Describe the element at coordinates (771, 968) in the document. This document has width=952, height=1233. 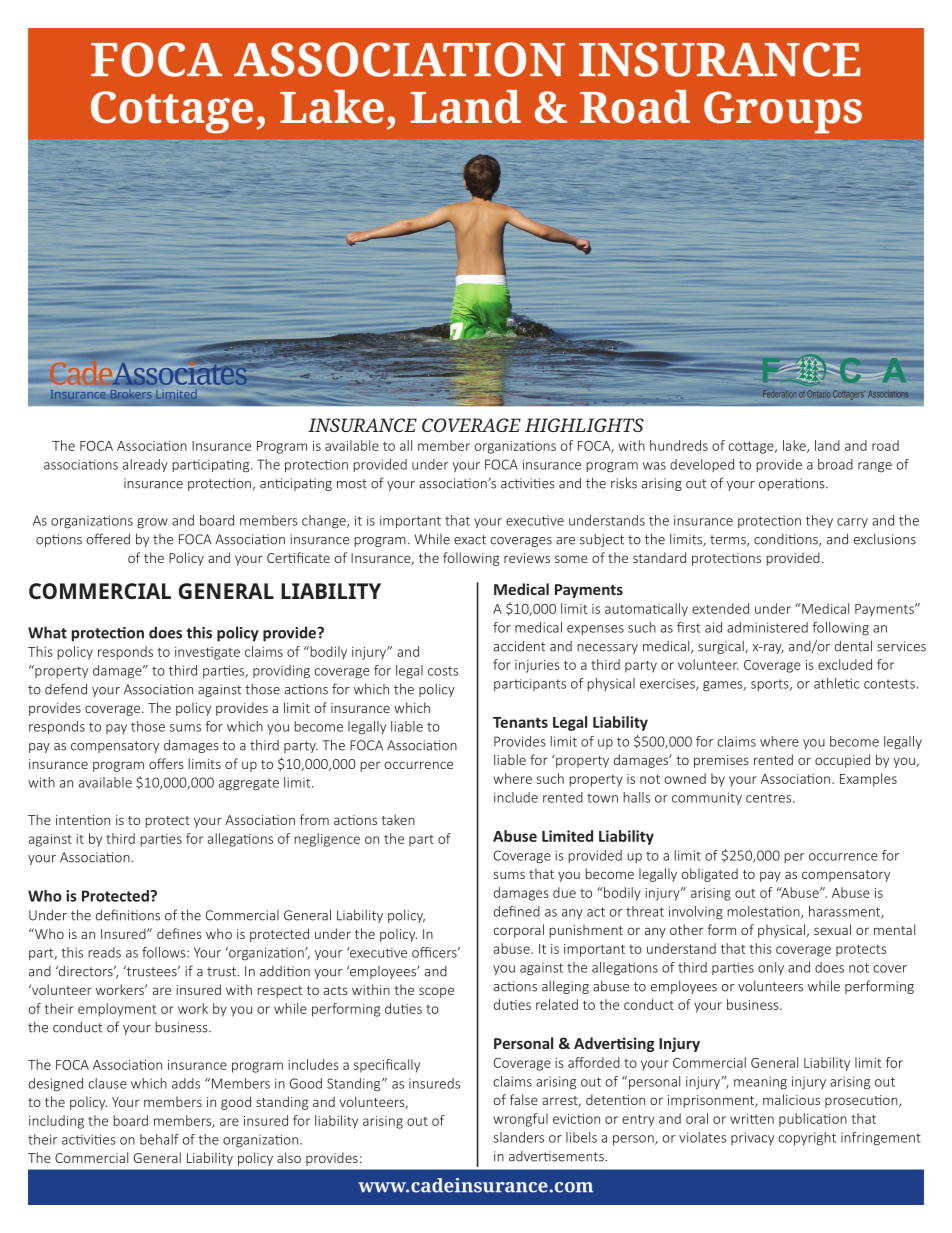
I see `only` at that location.
